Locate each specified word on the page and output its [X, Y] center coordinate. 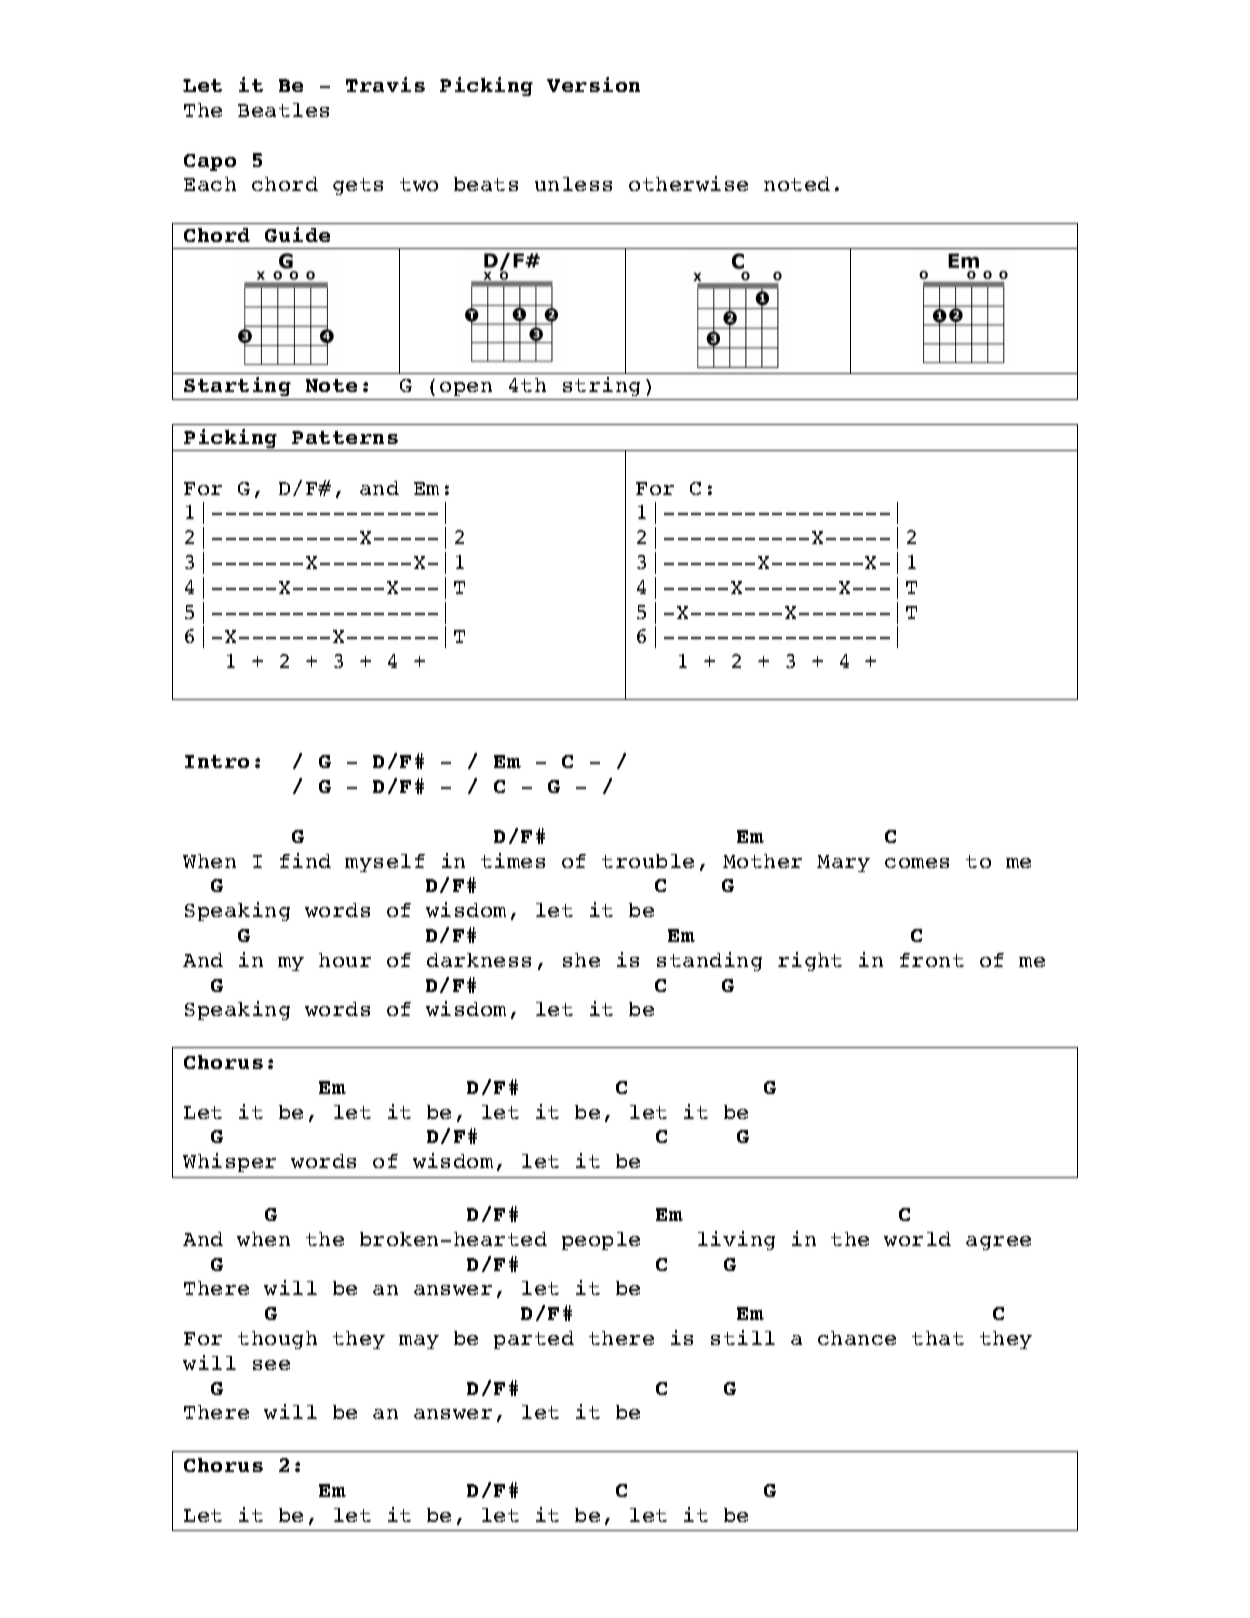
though [277, 1340]
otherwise [688, 183]
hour [345, 960]
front [932, 960]
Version [593, 84]
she [581, 960]
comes [917, 863]
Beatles [283, 110]
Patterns [345, 437]
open [466, 389]
